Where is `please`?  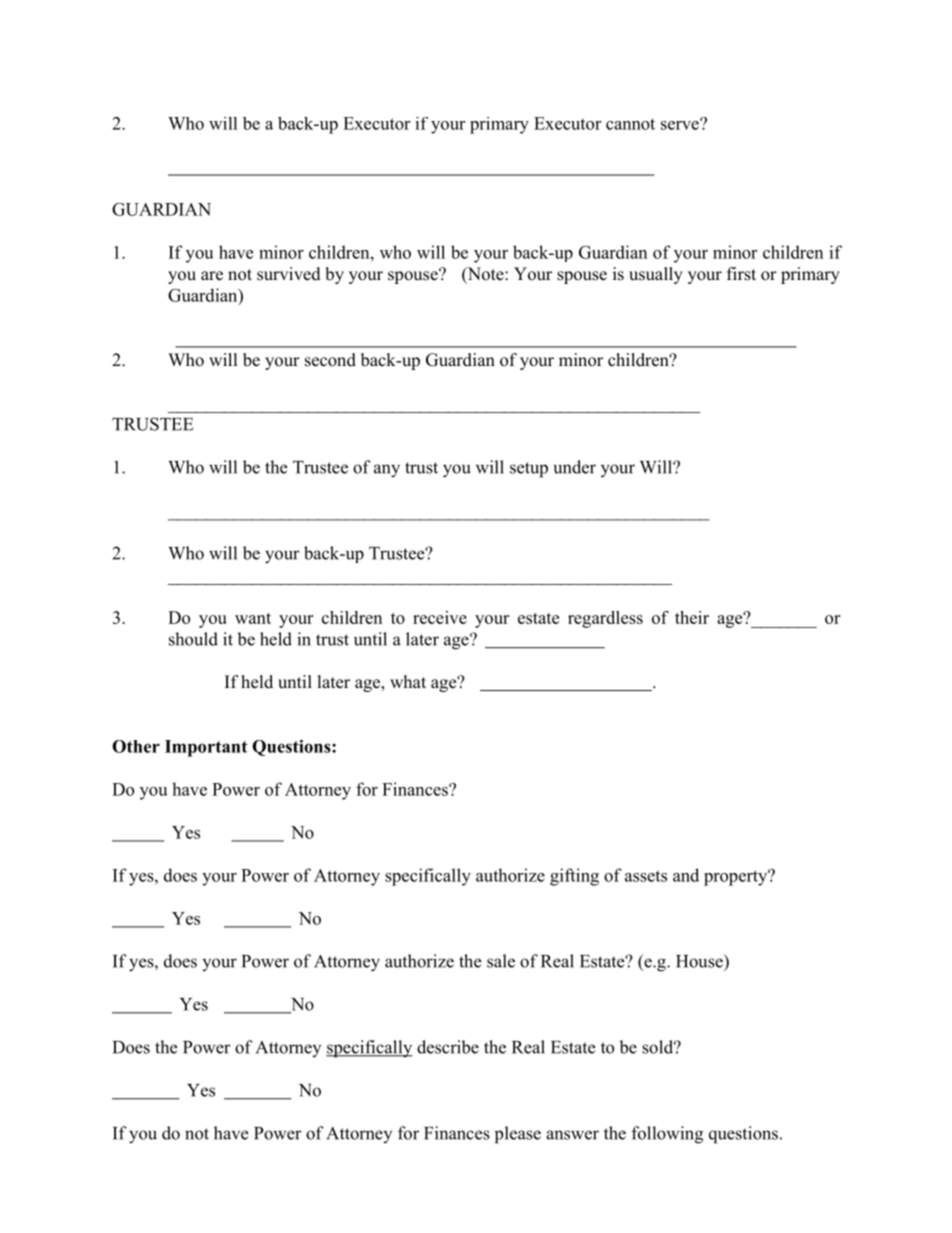
please is located at coordinates (518, 1135).
